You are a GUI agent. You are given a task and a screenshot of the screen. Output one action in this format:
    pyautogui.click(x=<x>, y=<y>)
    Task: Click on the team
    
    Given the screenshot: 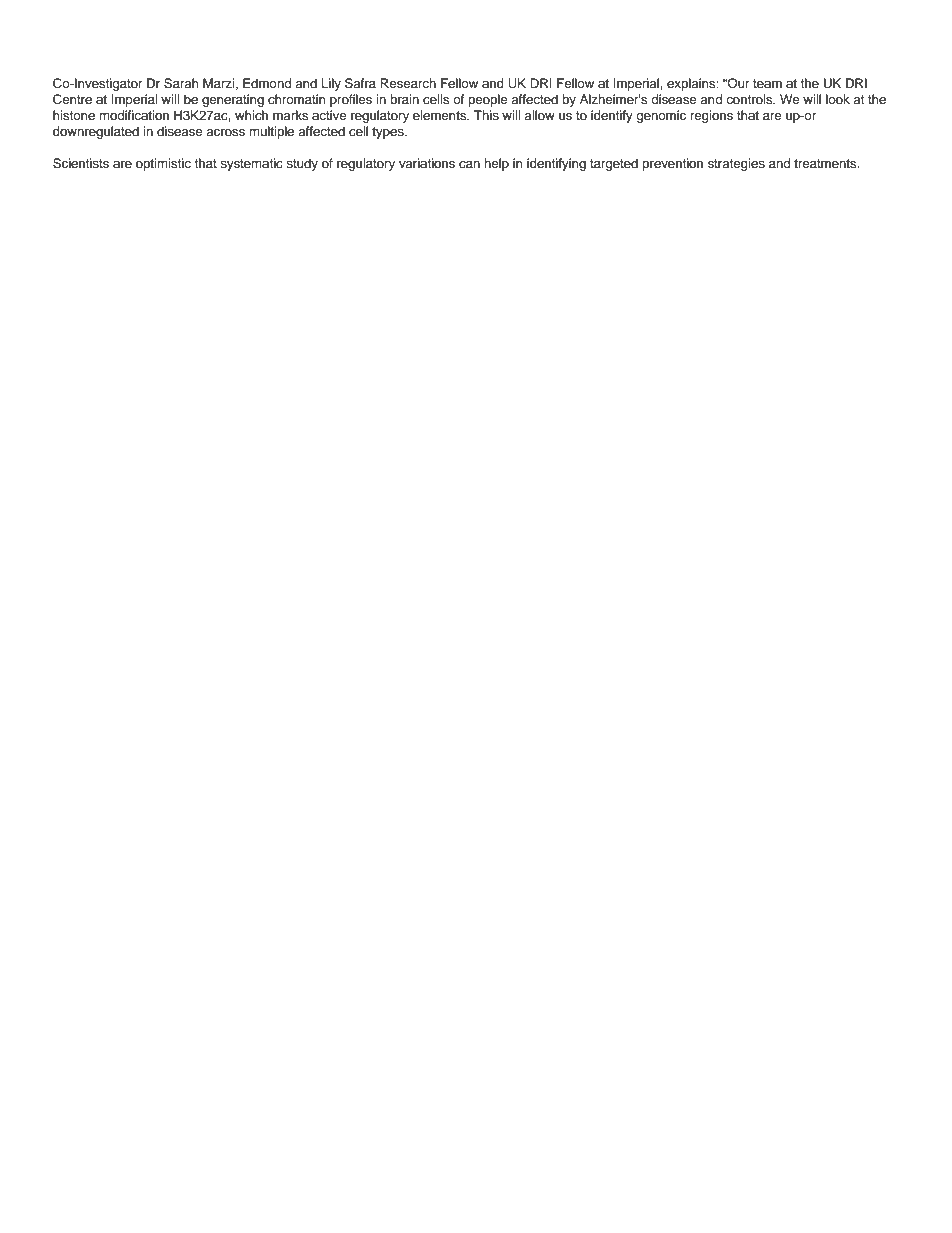 What is the action you would take?
    pyautogui.click(x=767, y=83)
